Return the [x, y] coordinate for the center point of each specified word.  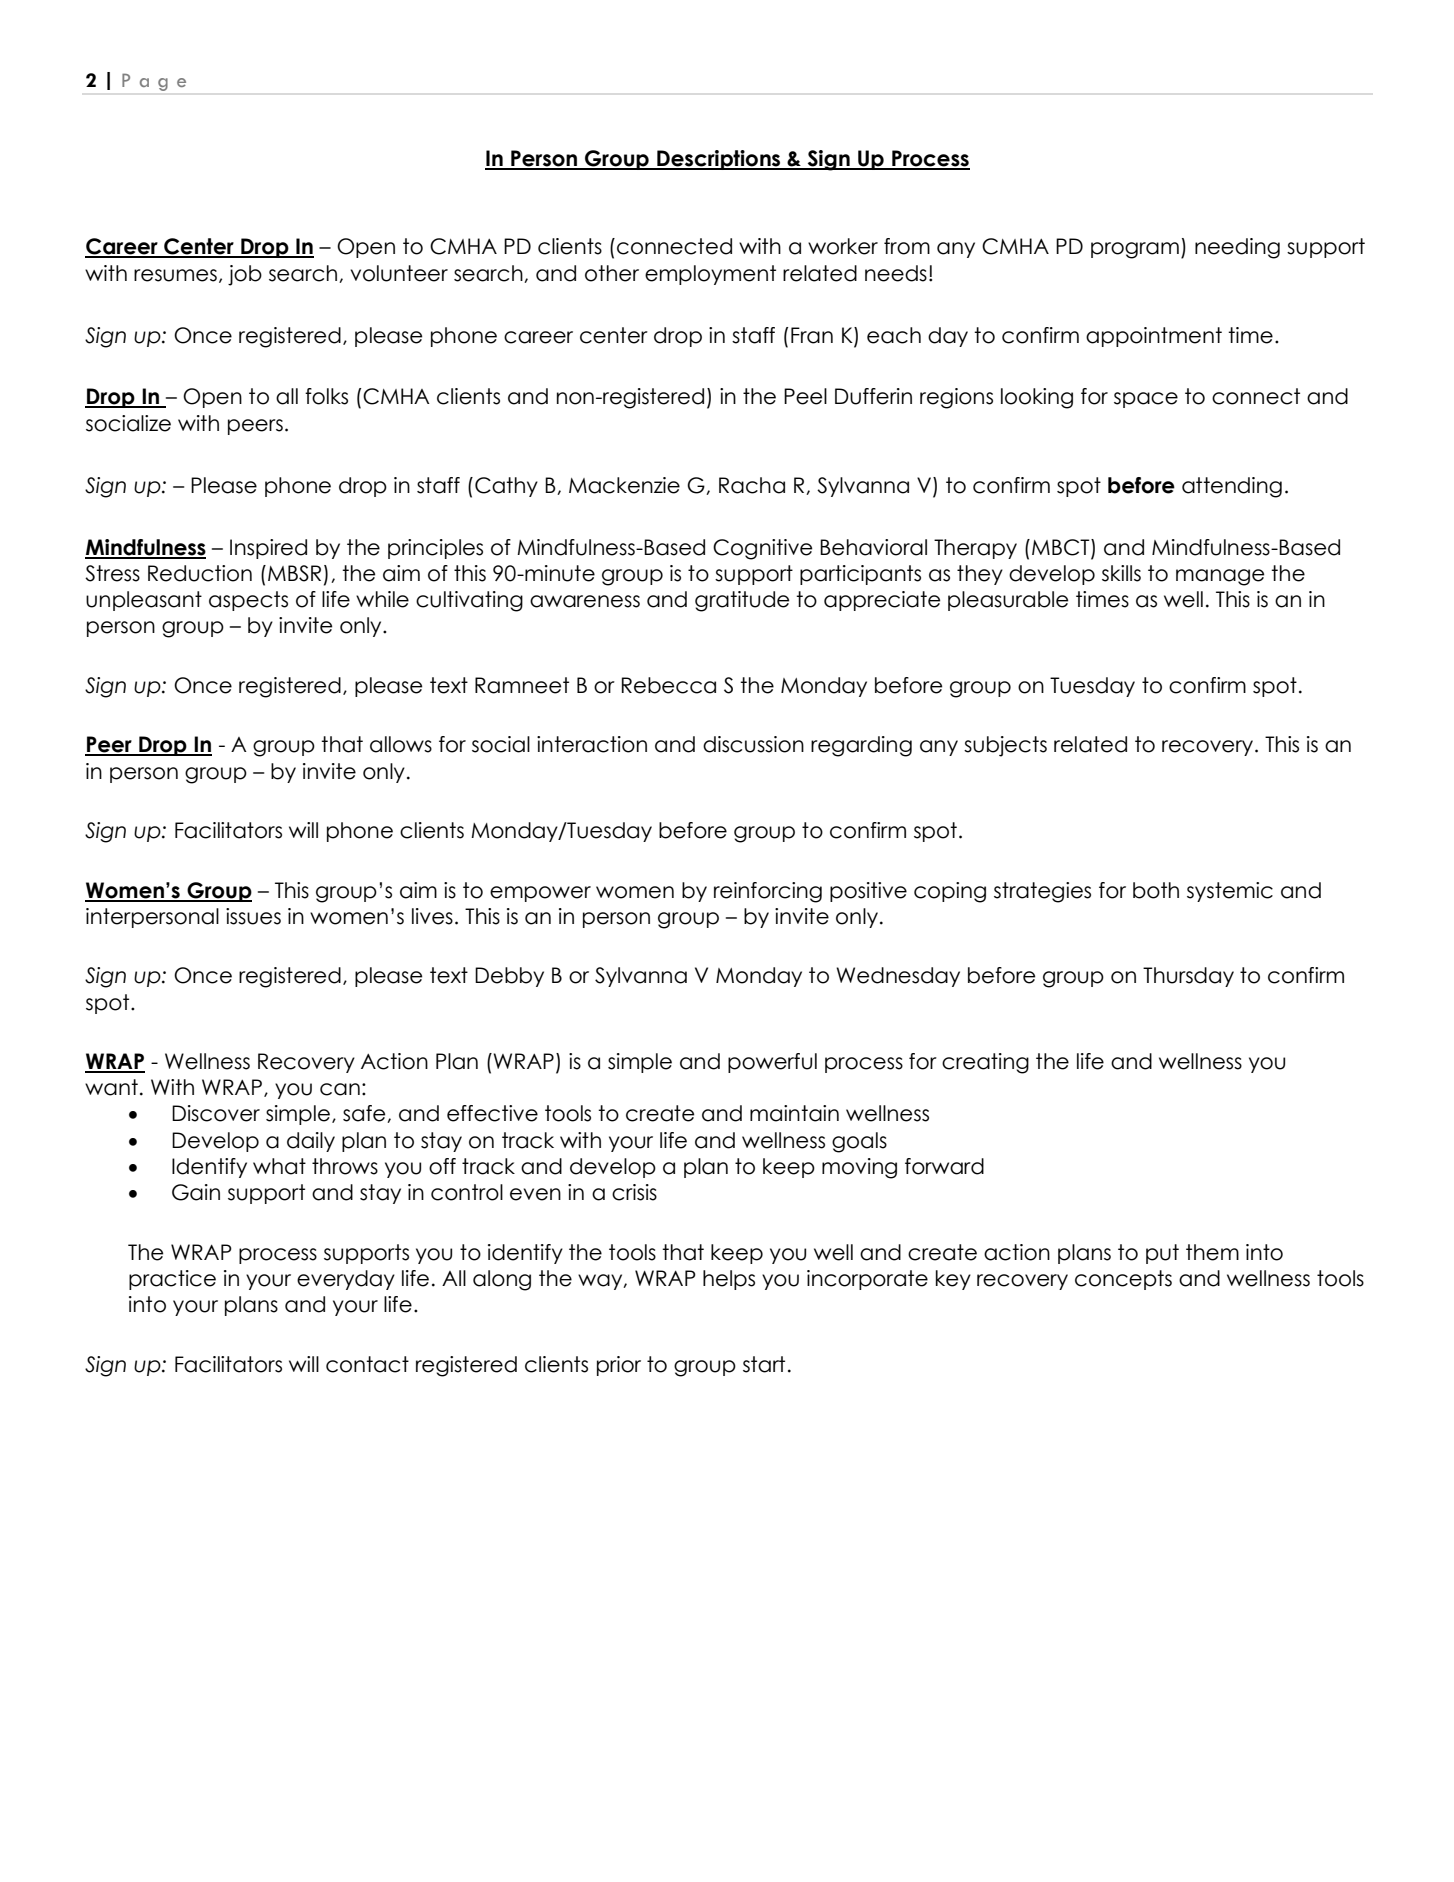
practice [172, 1280]
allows [401, 744]
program [1135, 250]
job [245, 275]
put [1162, 1254]
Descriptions [719, 160]
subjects [1005, 746]
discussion [753, 744]
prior [619, 1366]
